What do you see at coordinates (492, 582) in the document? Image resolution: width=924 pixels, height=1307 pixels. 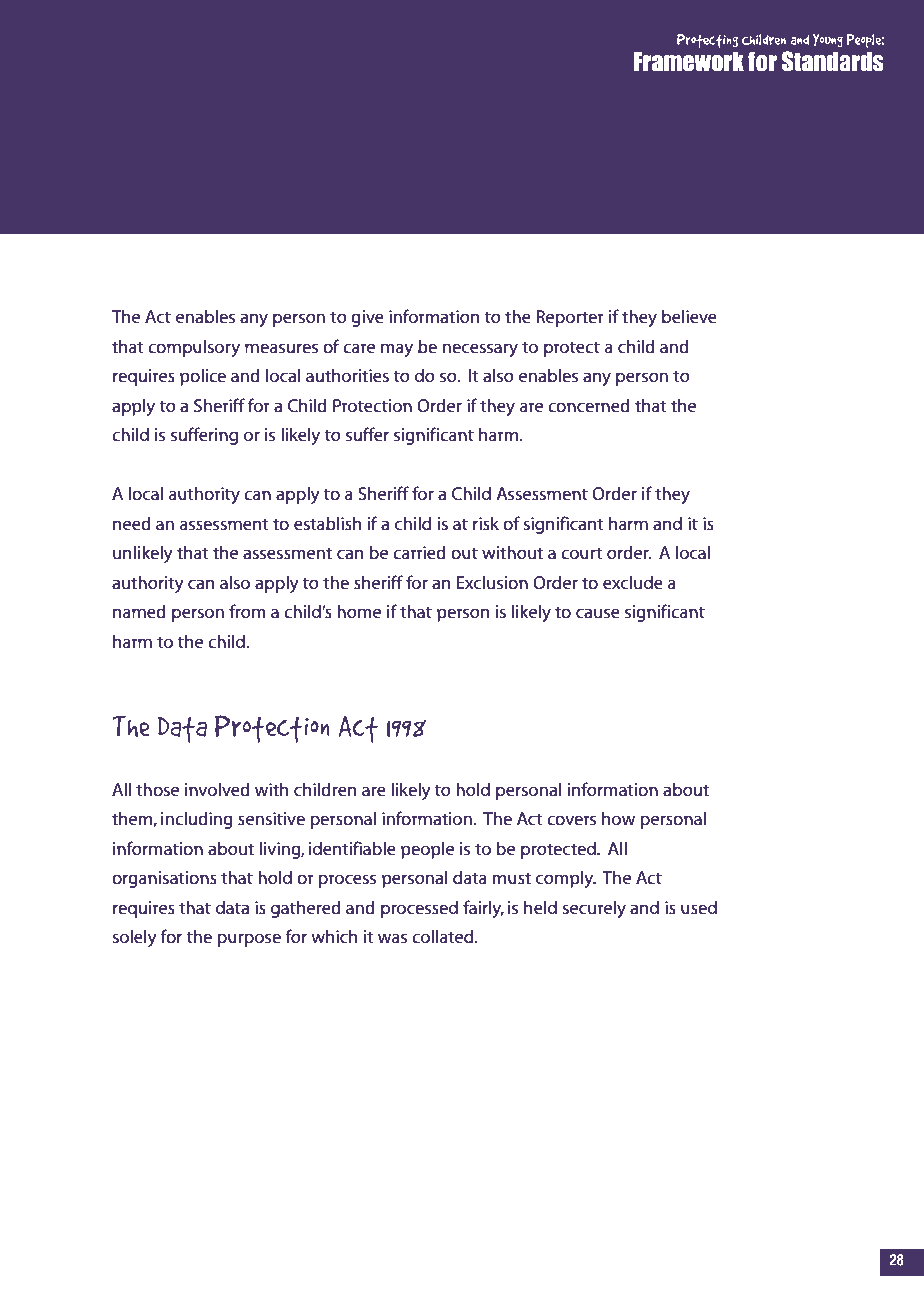 I see `Exclusion` at bounding box center [492, 582].
